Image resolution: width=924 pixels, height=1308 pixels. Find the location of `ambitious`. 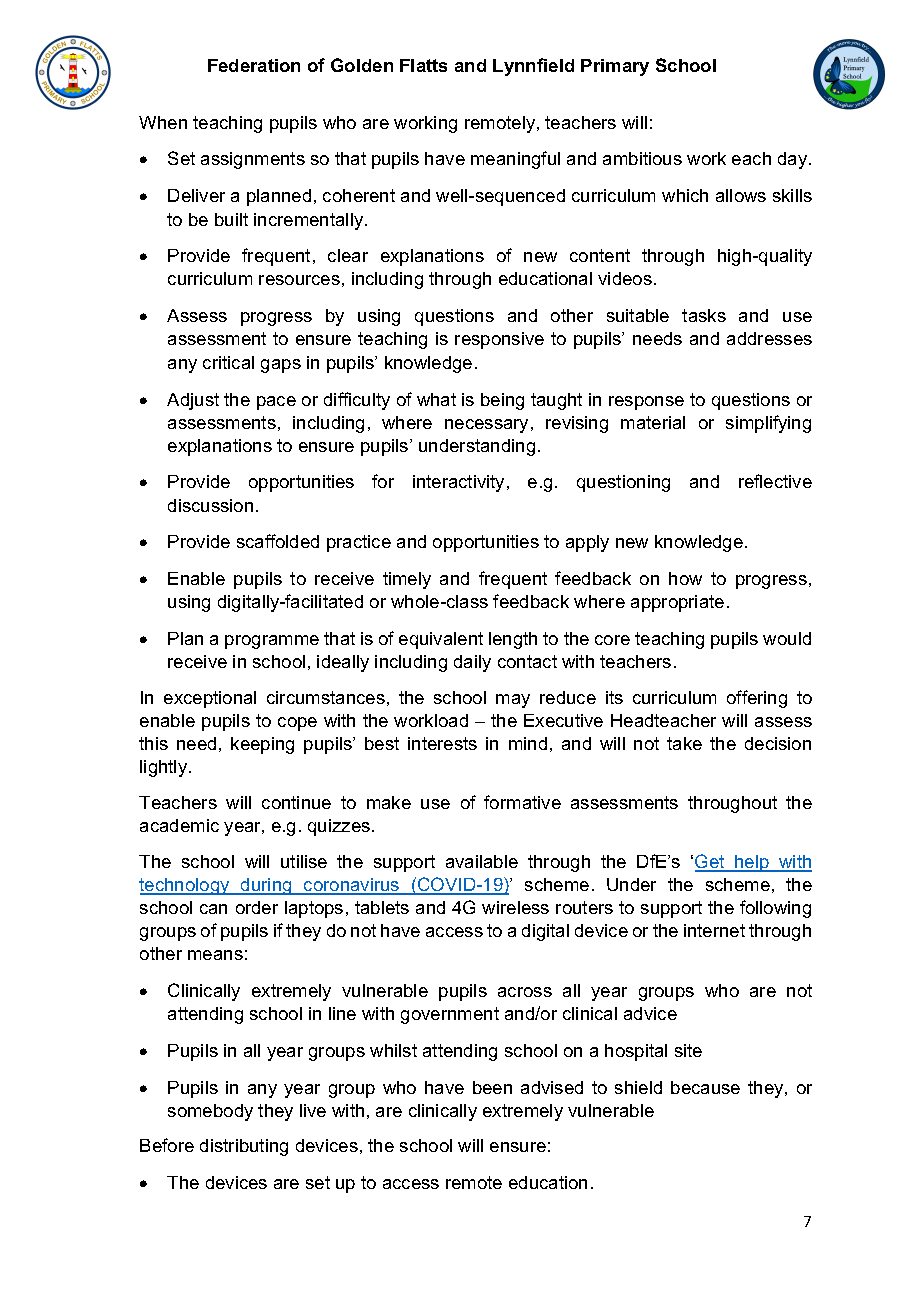

ambitious is located at coordinates (642, 158).
